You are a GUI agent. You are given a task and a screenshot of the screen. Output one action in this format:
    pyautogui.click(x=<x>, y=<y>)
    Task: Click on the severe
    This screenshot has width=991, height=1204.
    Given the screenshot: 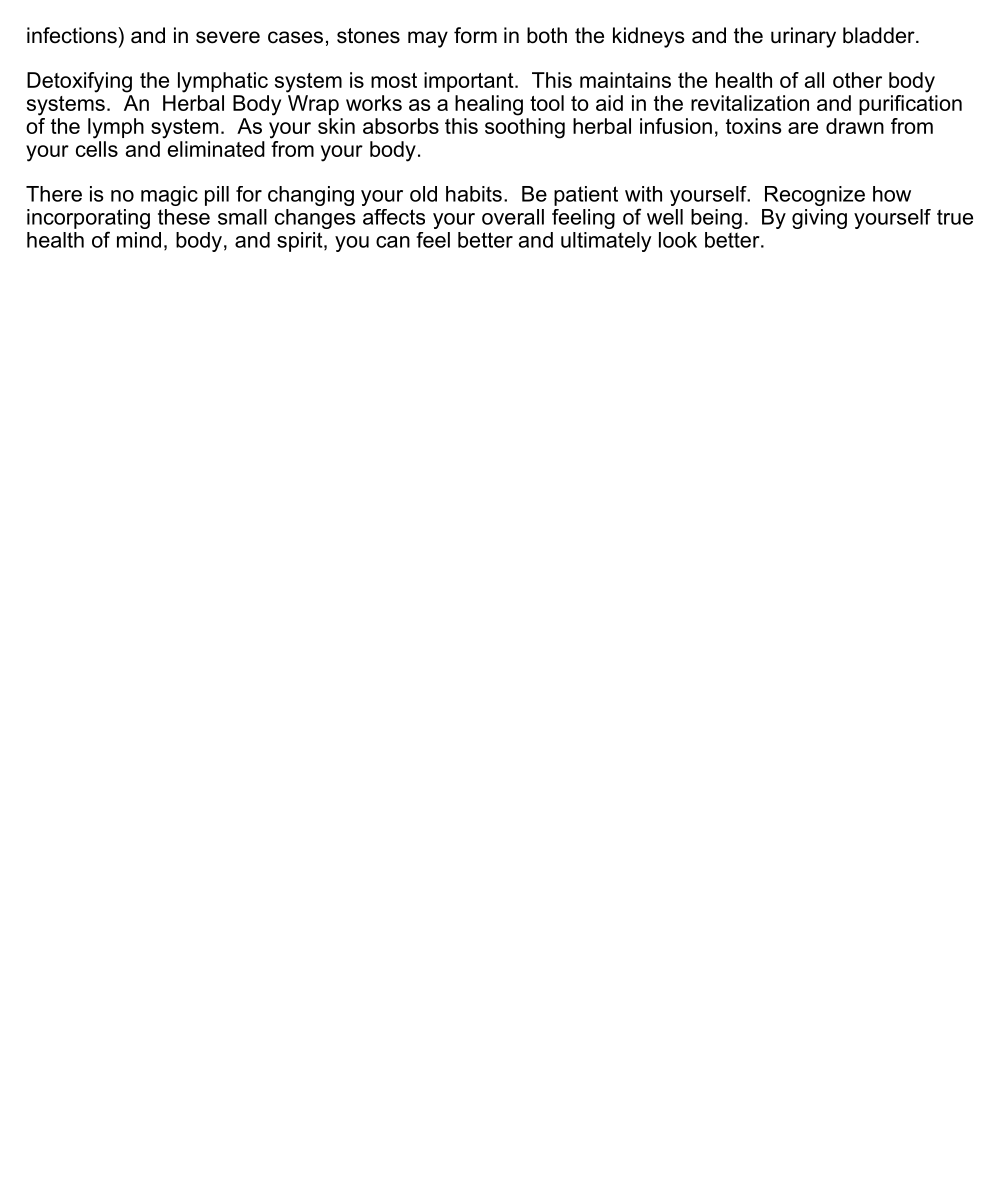 What is the action you would take?
    pyautogui.click(x=228, y=37)
